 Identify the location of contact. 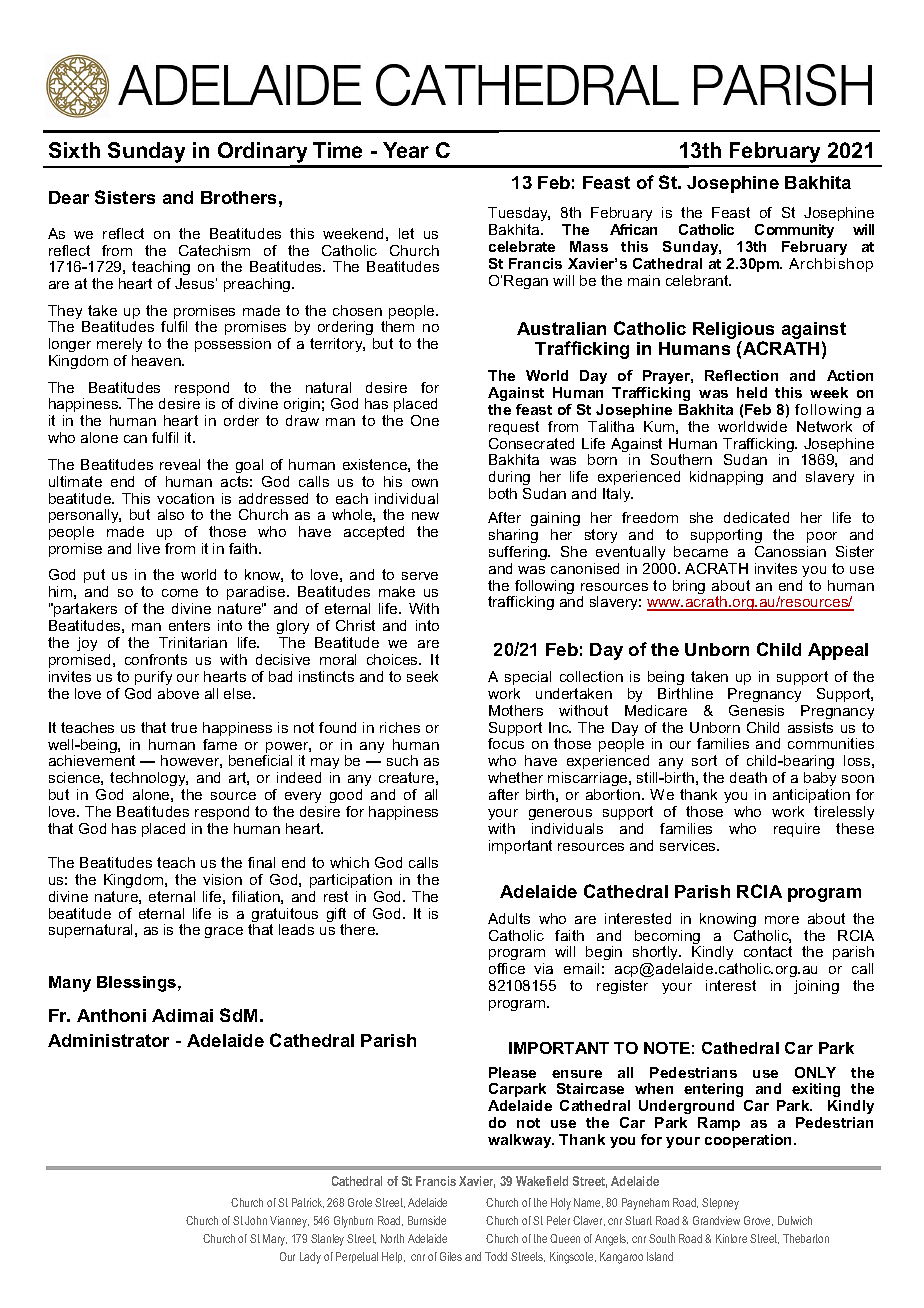
(768, 951).
